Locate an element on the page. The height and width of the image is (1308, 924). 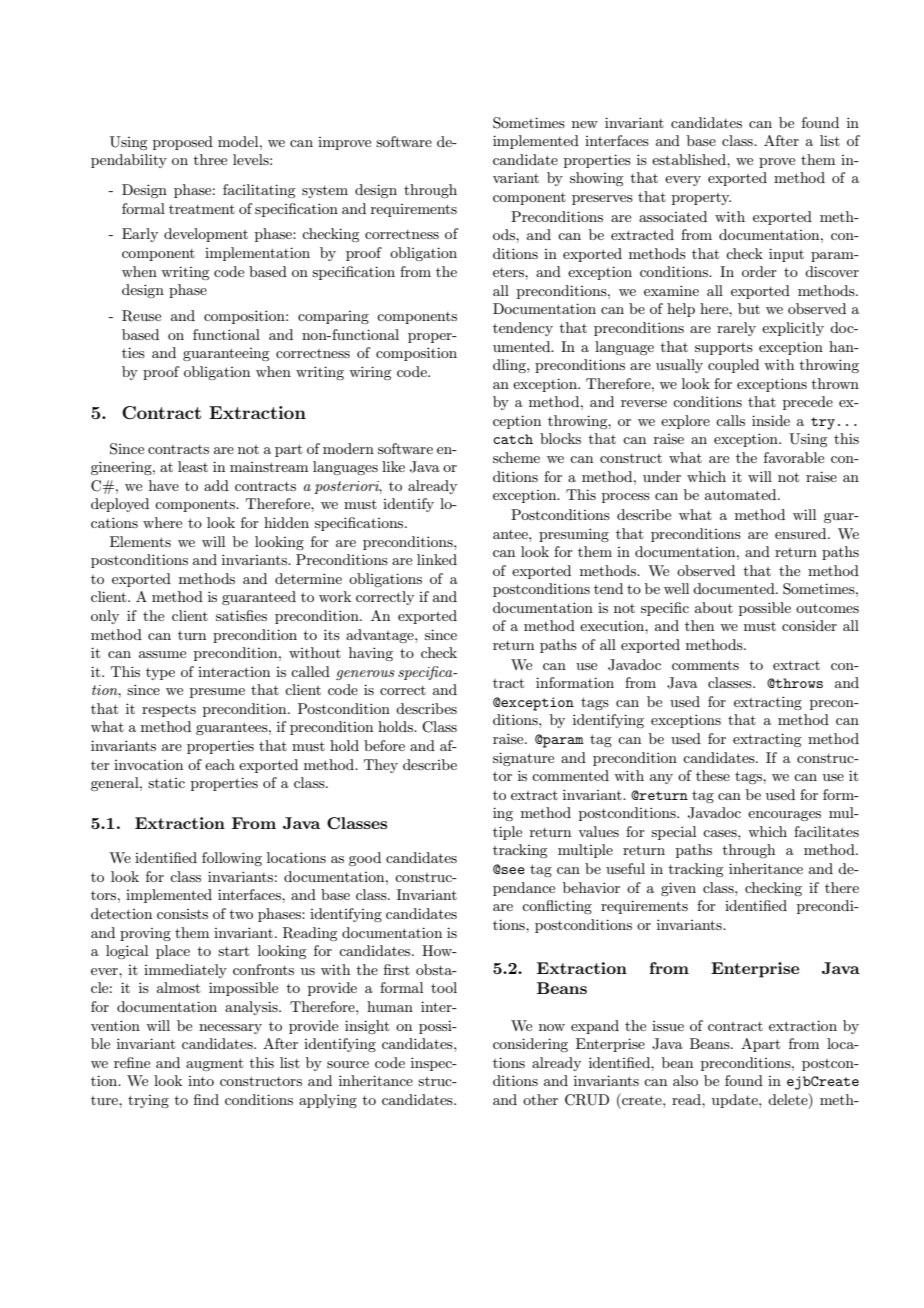
into is located at coordinates (201, 1081).
